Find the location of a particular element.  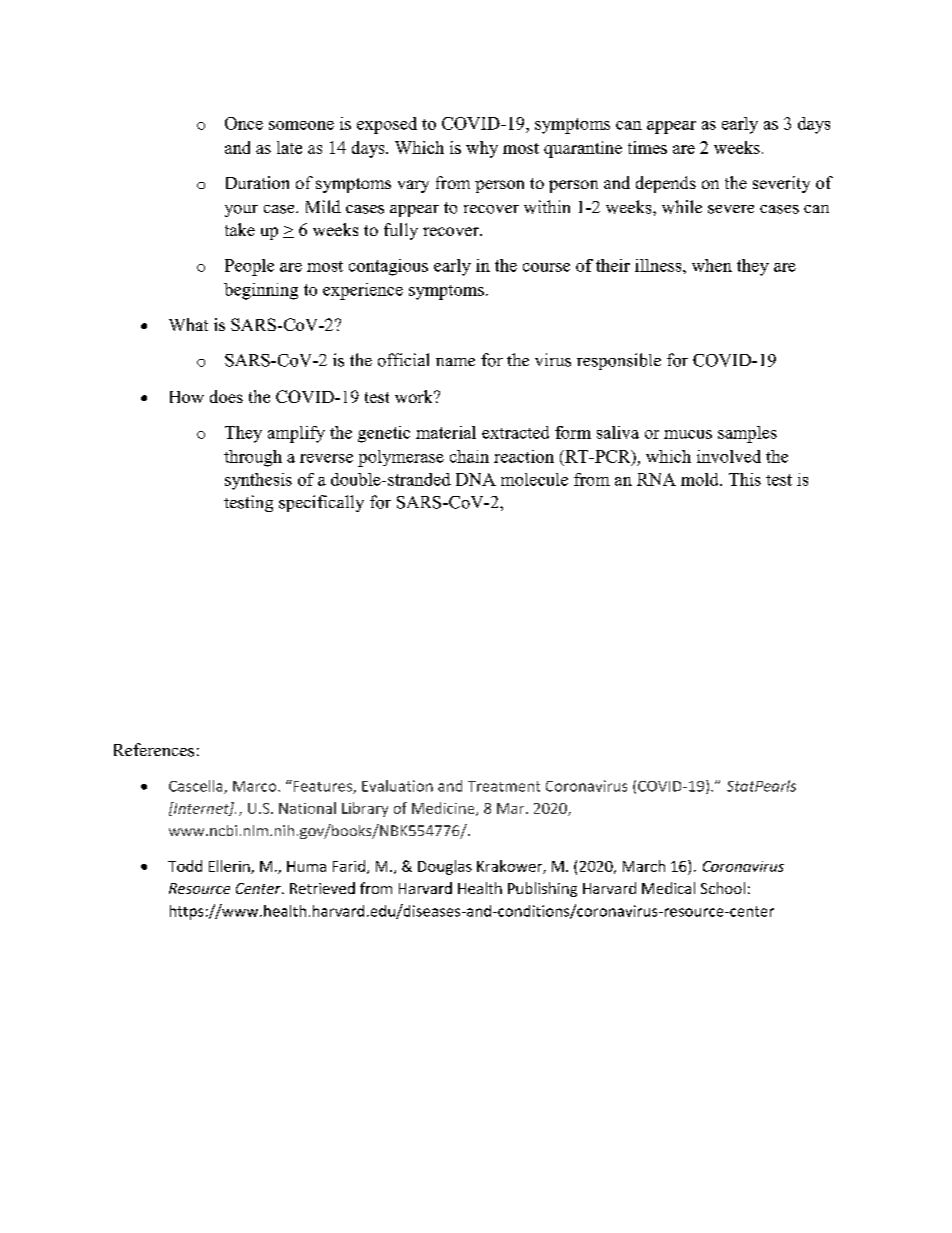

times is located at coordinates (647, 147).
